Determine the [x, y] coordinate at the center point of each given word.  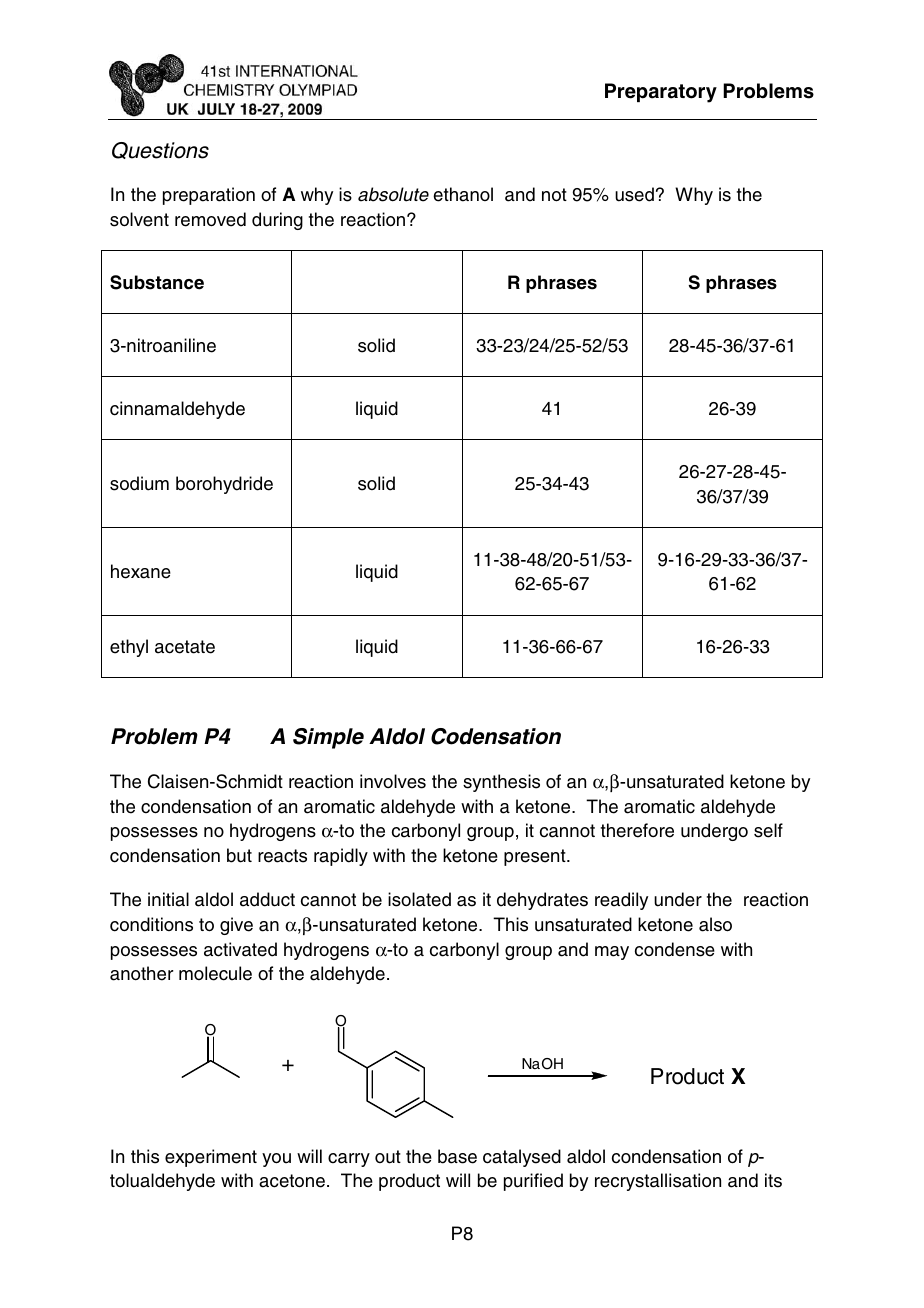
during [277, 221]
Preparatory [661, 93]
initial [168, 899]
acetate [185, 647]
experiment [211, 1158]
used [634, 194]
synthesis [501, 783]
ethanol [463, 194]
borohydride [224, 485]
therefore [637, 830]
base [457, 1156]
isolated [419, 899]
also [715, 924]
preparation [209, 196]
